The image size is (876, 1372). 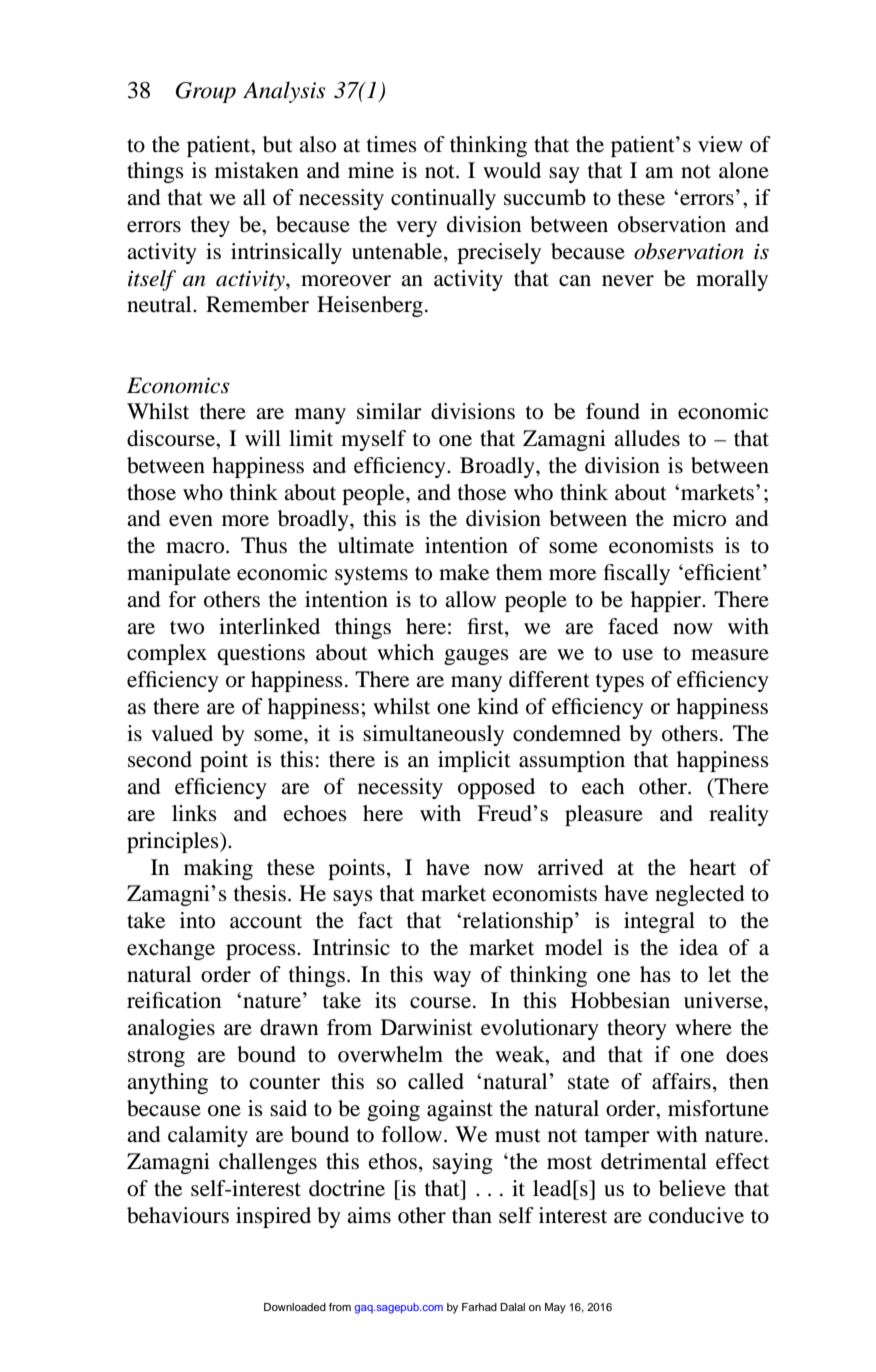 What do you see at coordinates (392, 144) in the screenshot?
I see `times` at bounding box center [392, 144].
